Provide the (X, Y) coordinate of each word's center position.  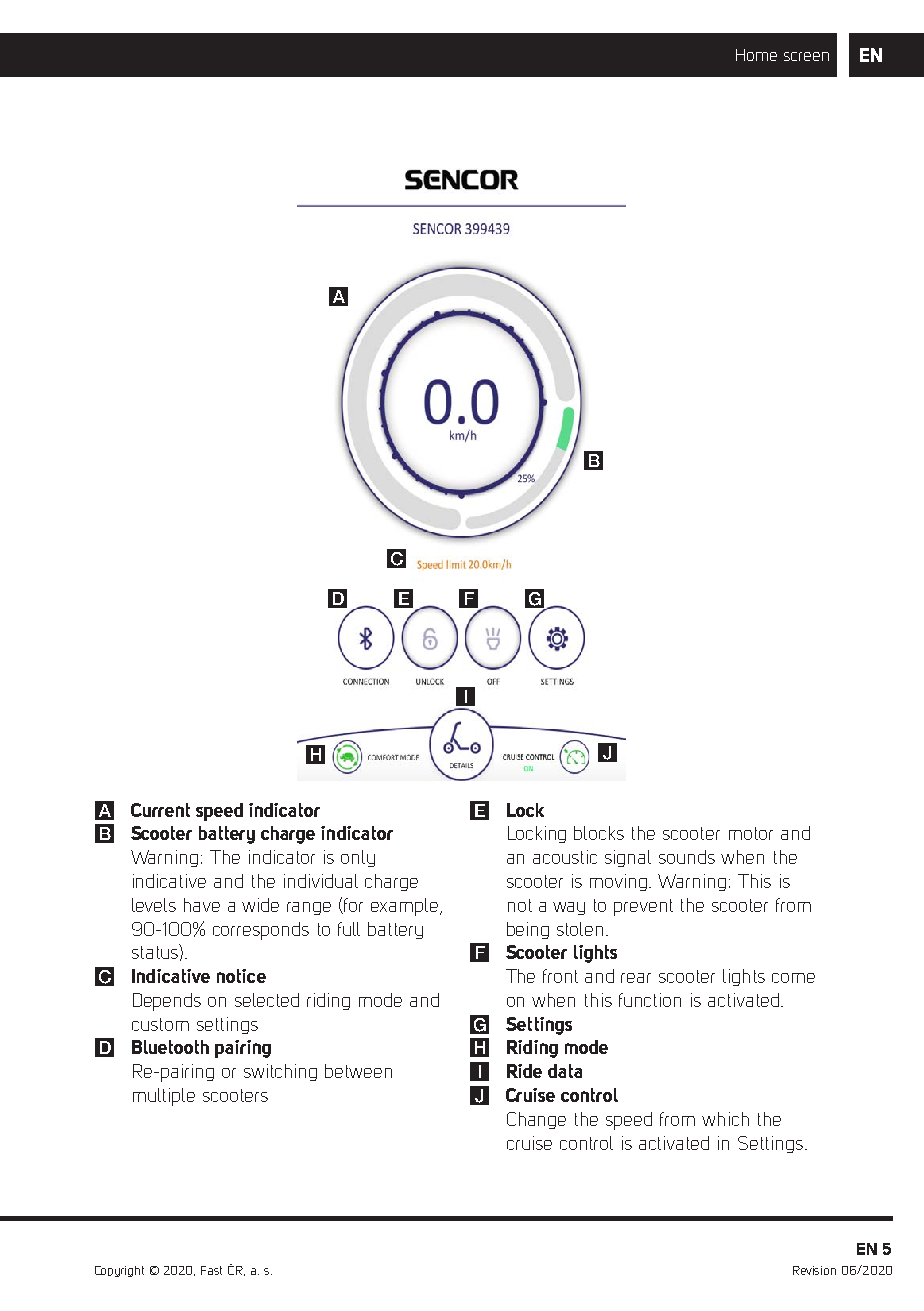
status (156, 951)
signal (628, 858)
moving (620, 882)
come (793, 978)
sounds (687, 857)
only (358, 858)
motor (751, 833)
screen (806, 56)
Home (756, 55)
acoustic (565, 857)
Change (536, 1120)
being (528, 930)
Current (160, 810)
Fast (211, 1270)
